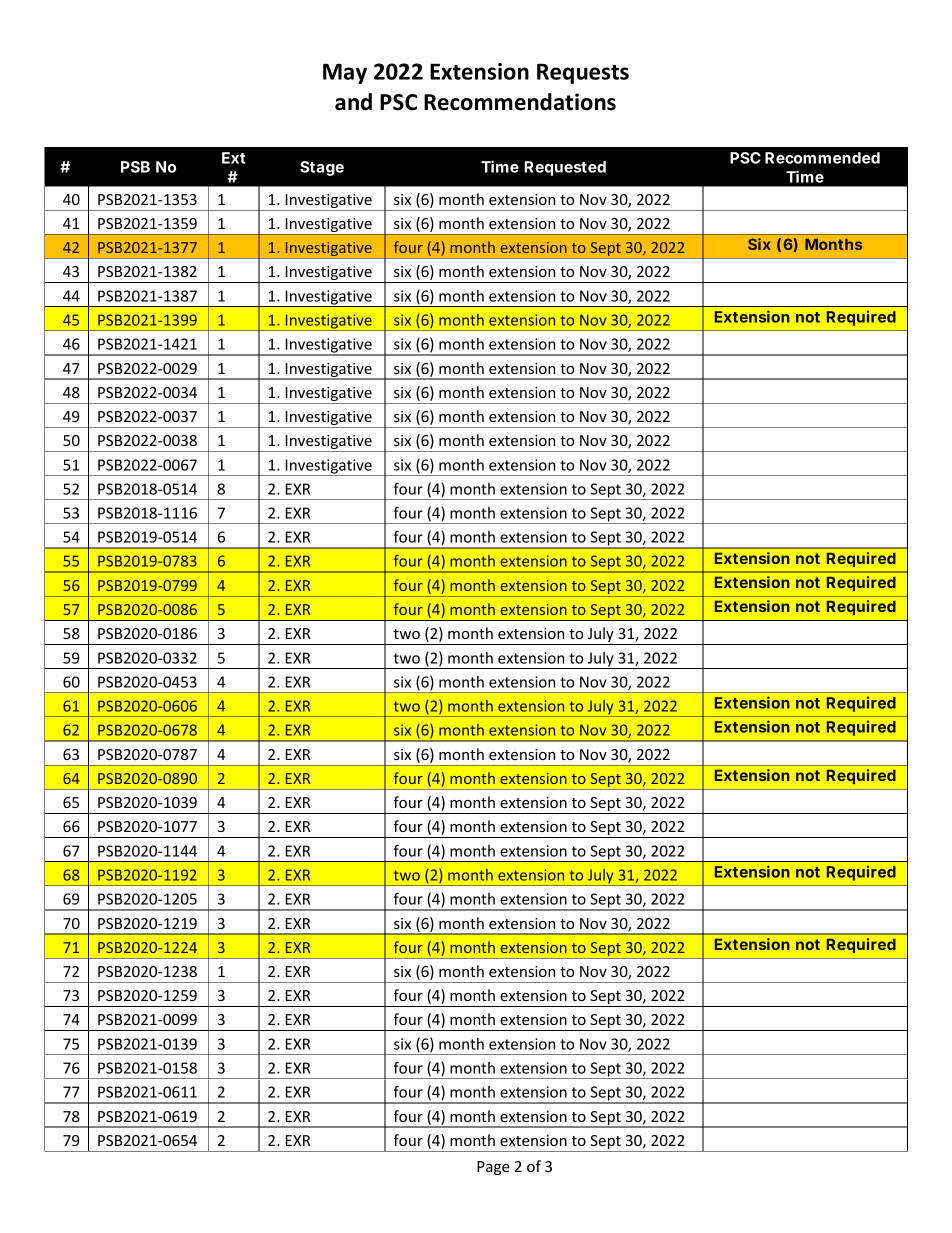 The height and width of the screenshot is (1233, 952). I want to click on Requests, so click(583, 73).
